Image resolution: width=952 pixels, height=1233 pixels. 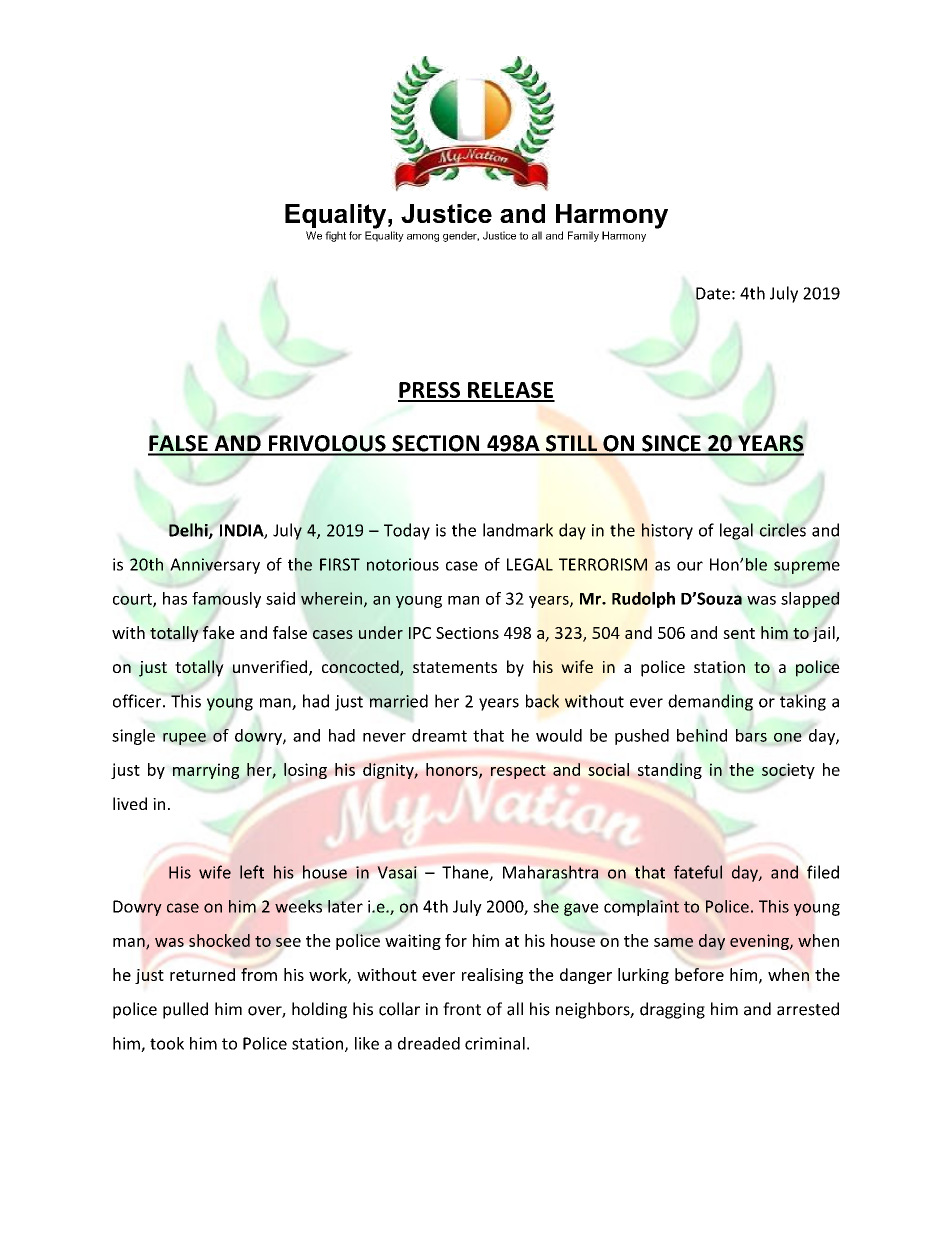 I want to click on Rudolph, so click(x=643, y=600).
